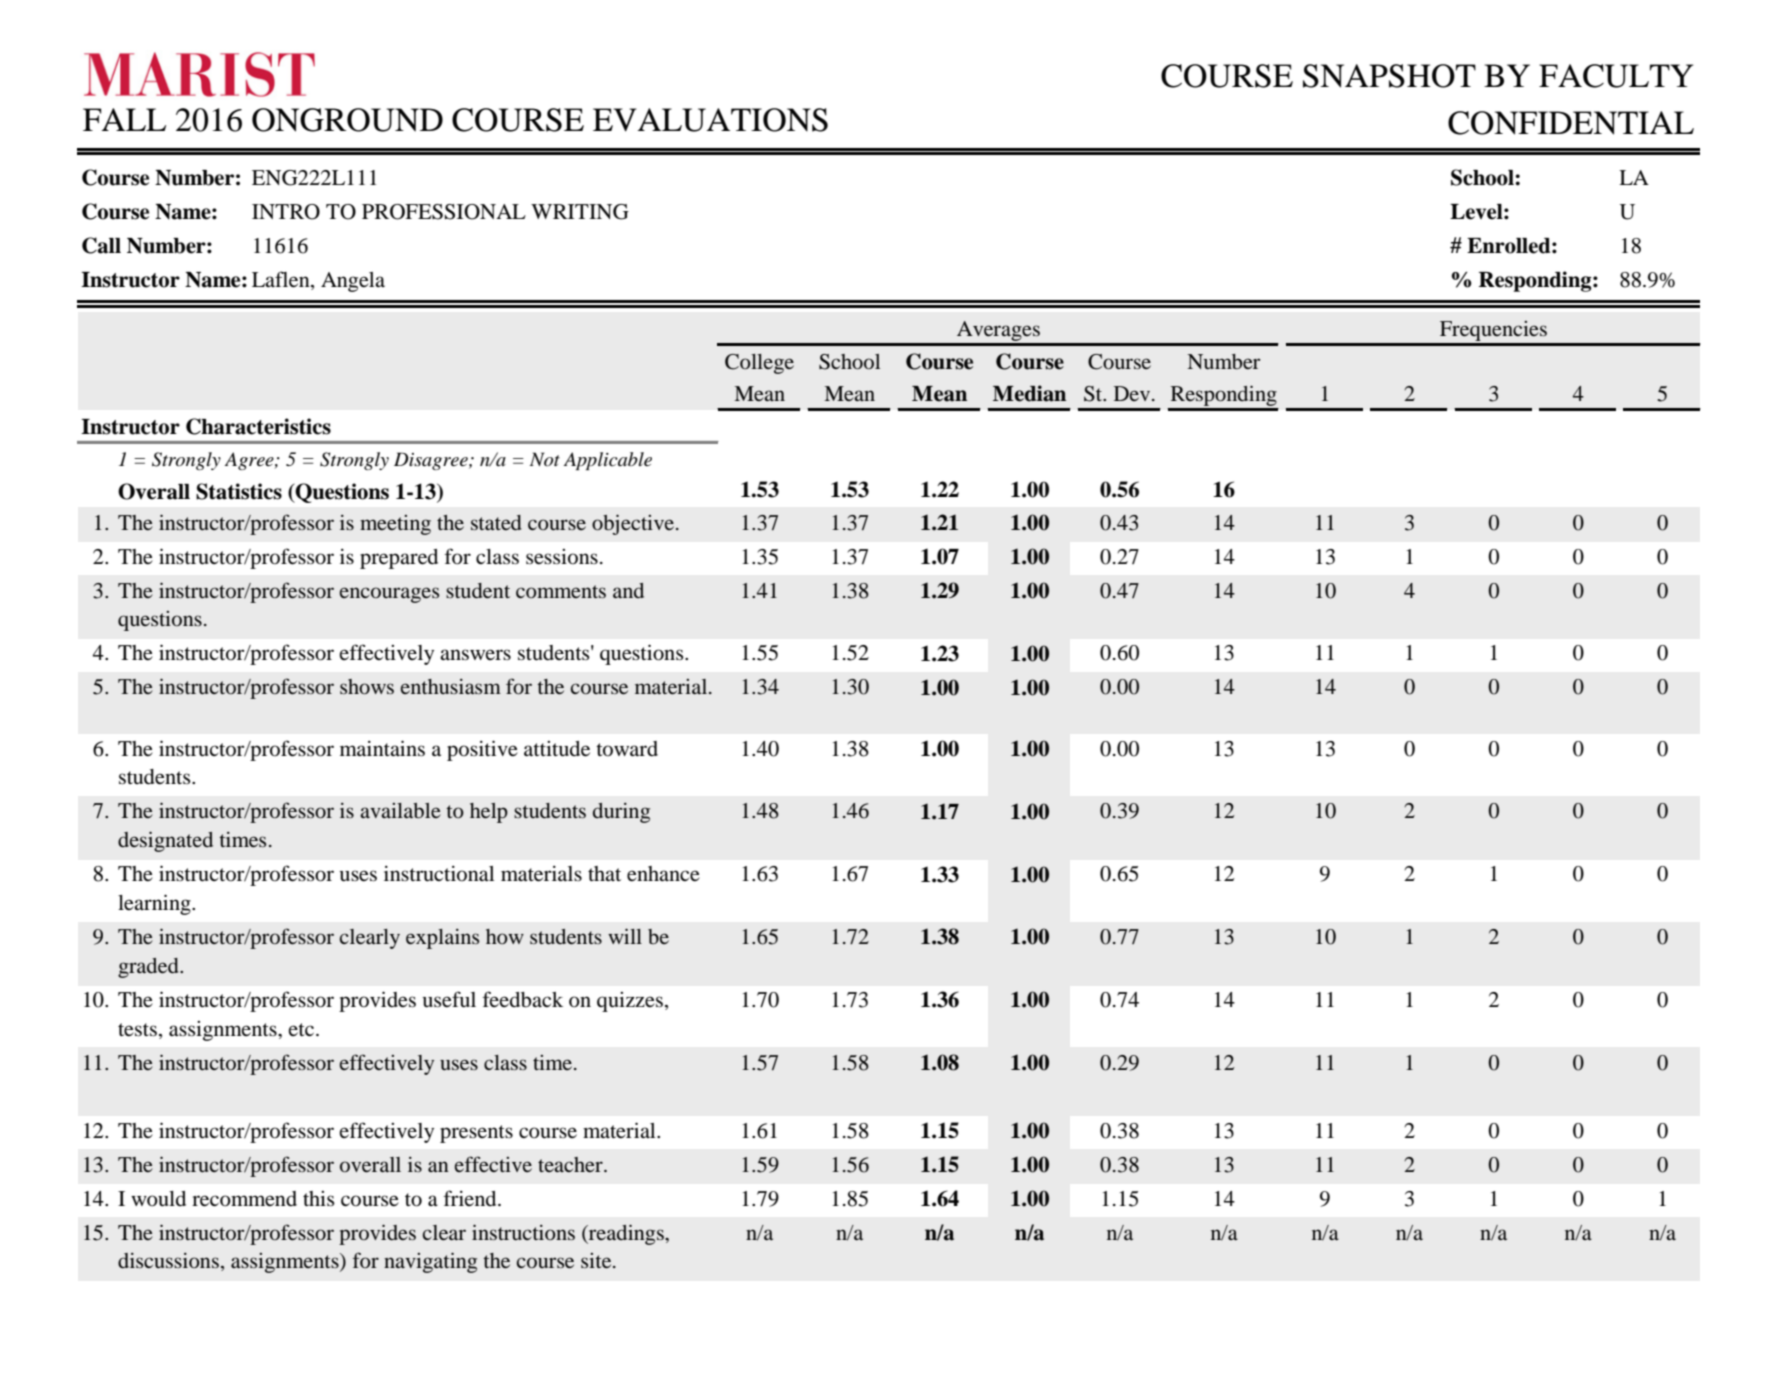 This screenshot has height=1375, width=1779. What do you see at coordinates (663, 874) in the screenshot?
I see `enhance` at bounding box center [663, 874].
